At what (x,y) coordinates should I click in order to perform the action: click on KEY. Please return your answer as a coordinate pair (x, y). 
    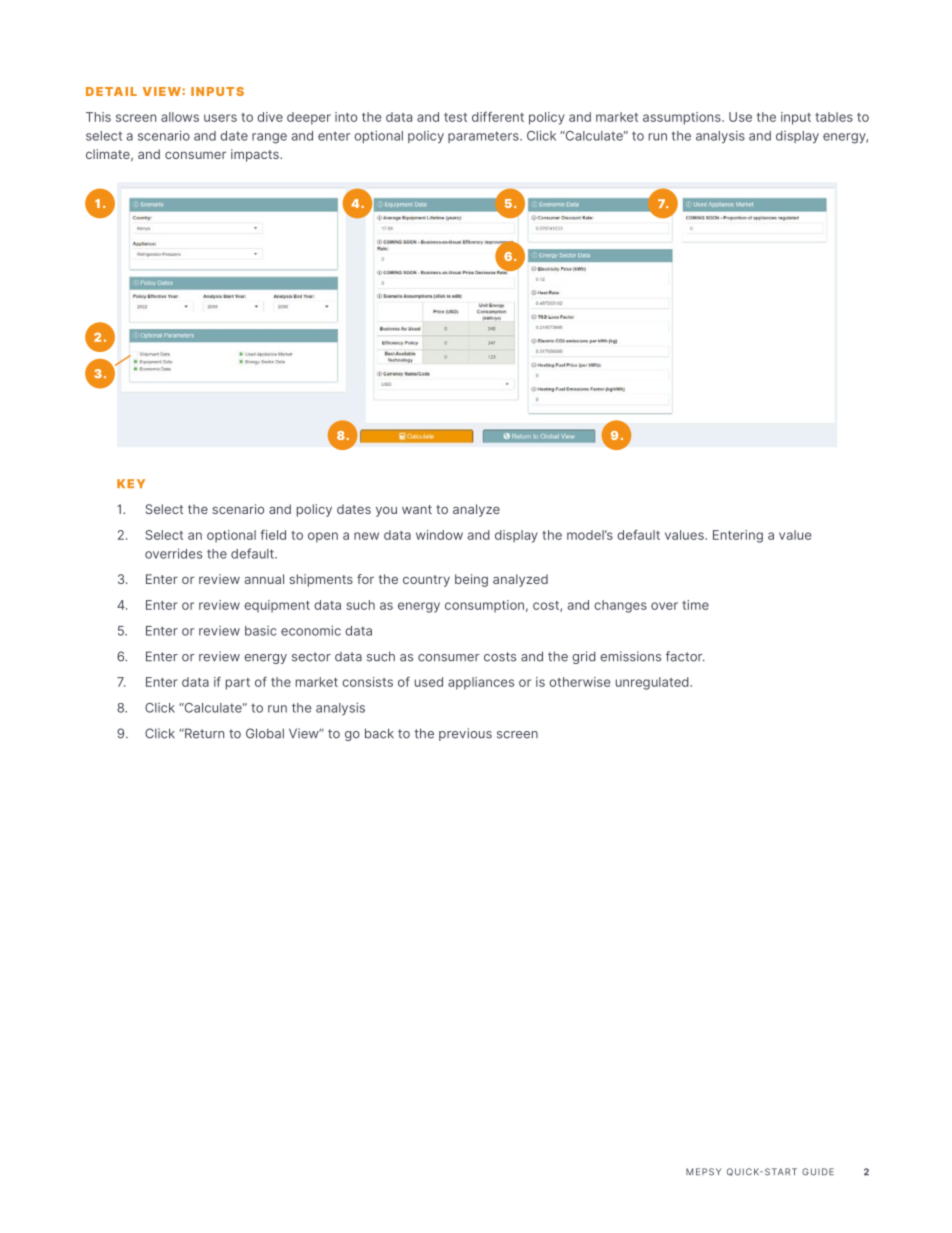
    Looking at the image, I should click on (131, 483).
